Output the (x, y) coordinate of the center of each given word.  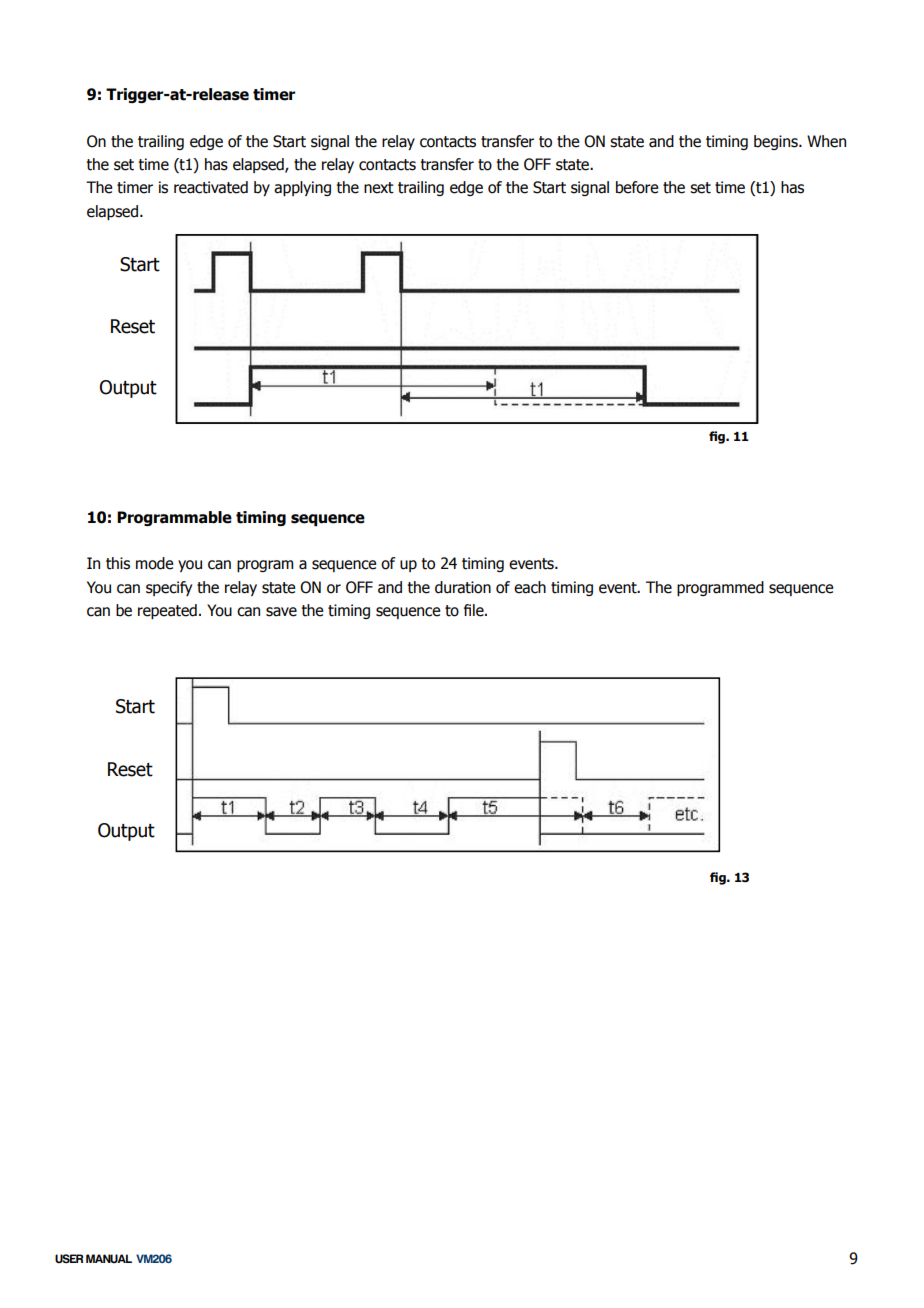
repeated (167, 611)
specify (169, 588)
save (281, 612)
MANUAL (109, 1258)
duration (463, 587)
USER (69, 1258)
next (379, 188)
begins (777, 142)
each (530, 587)
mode (154, 563)
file (475, 610)
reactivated (211, 187)
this (118, 563)
